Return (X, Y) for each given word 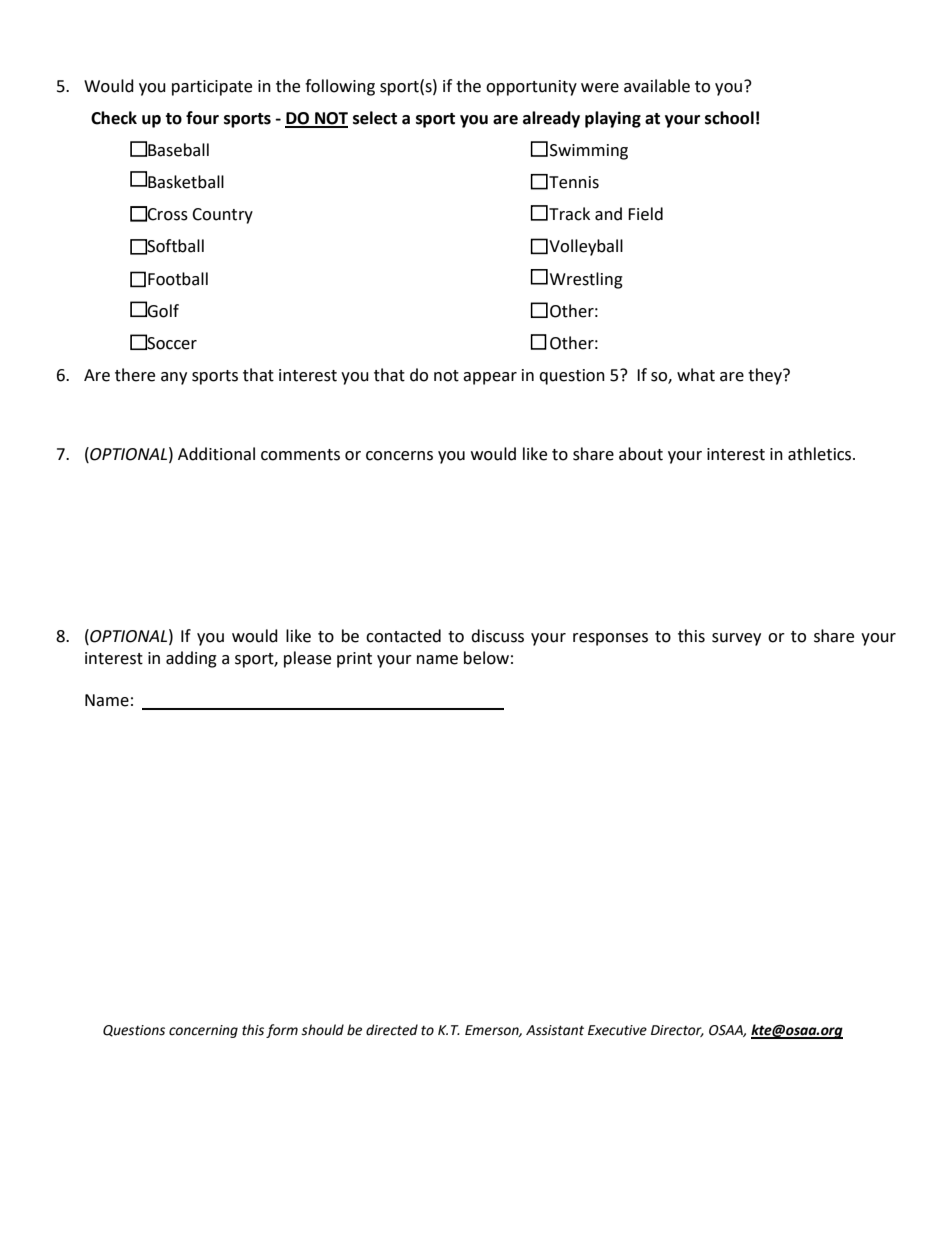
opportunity (531, 88)
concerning (203, 1031)
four (202, 118)
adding (191, 659)
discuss (497, 636)
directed (392, 1030)
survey (736, 639)
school (729, 118)
